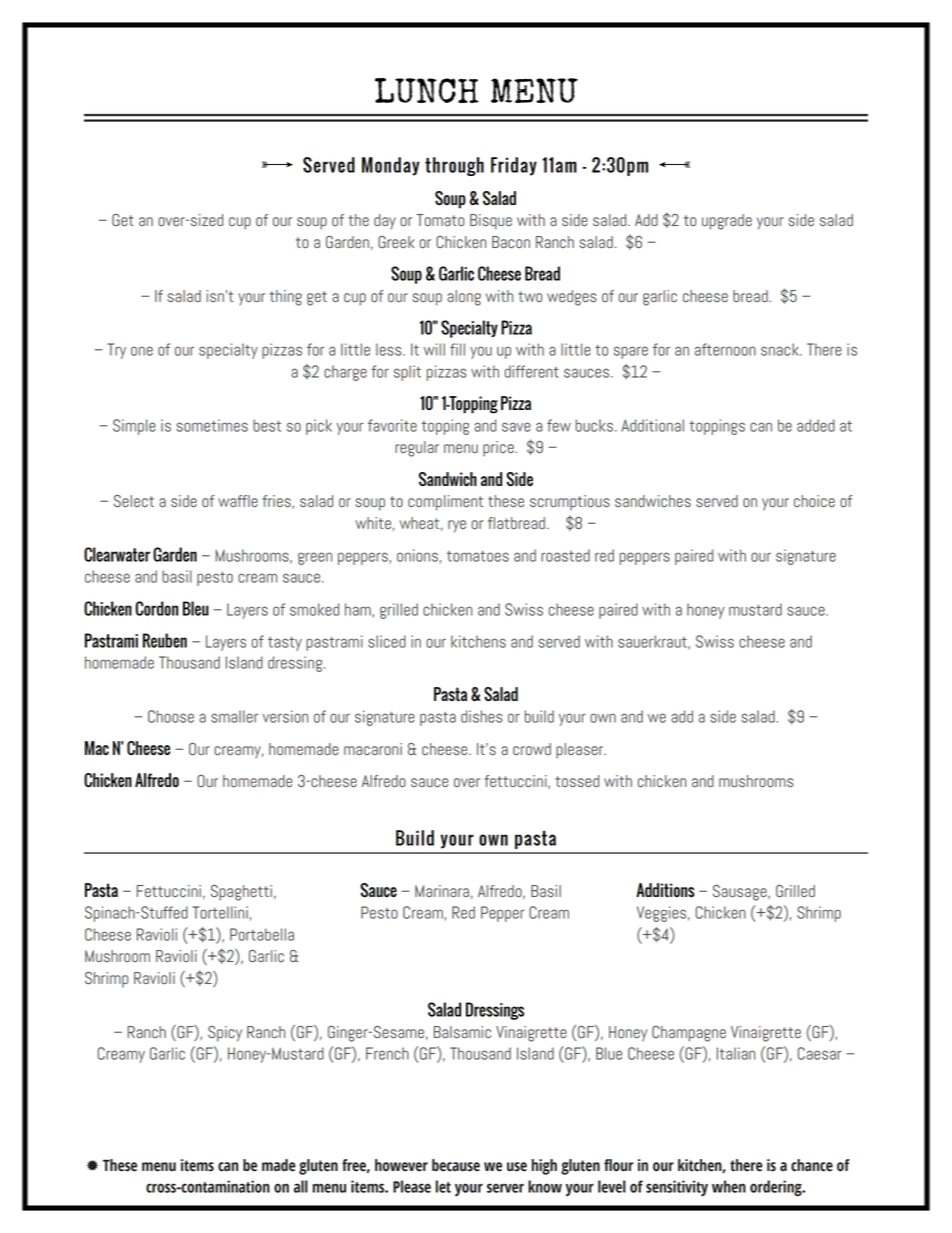 Image resolution: width=952 pixels, height=1233 pixels. Describe the element at coordinates (387, 641) in the image. I see `sliced` at that location.
